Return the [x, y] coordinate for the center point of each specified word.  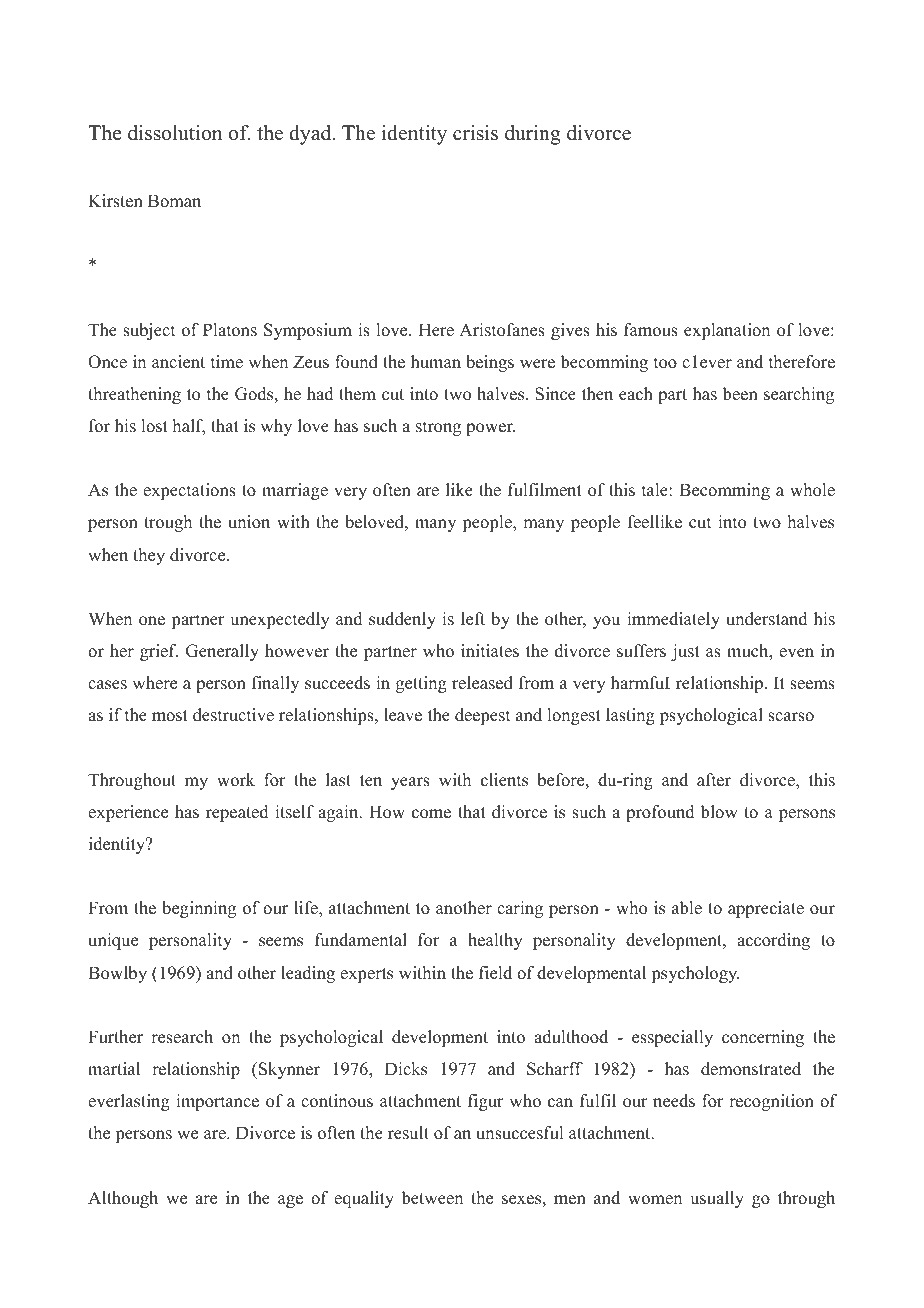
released [482, 683]
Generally [222, 652]
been [740, 394]
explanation [727, 331]
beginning [199, 909]
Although [123, 1199]
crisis [475, 133]
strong [438, 428]
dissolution [175, 133]
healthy [495, 941]
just [685, 652]
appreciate [766, 909]
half [189, 427]
